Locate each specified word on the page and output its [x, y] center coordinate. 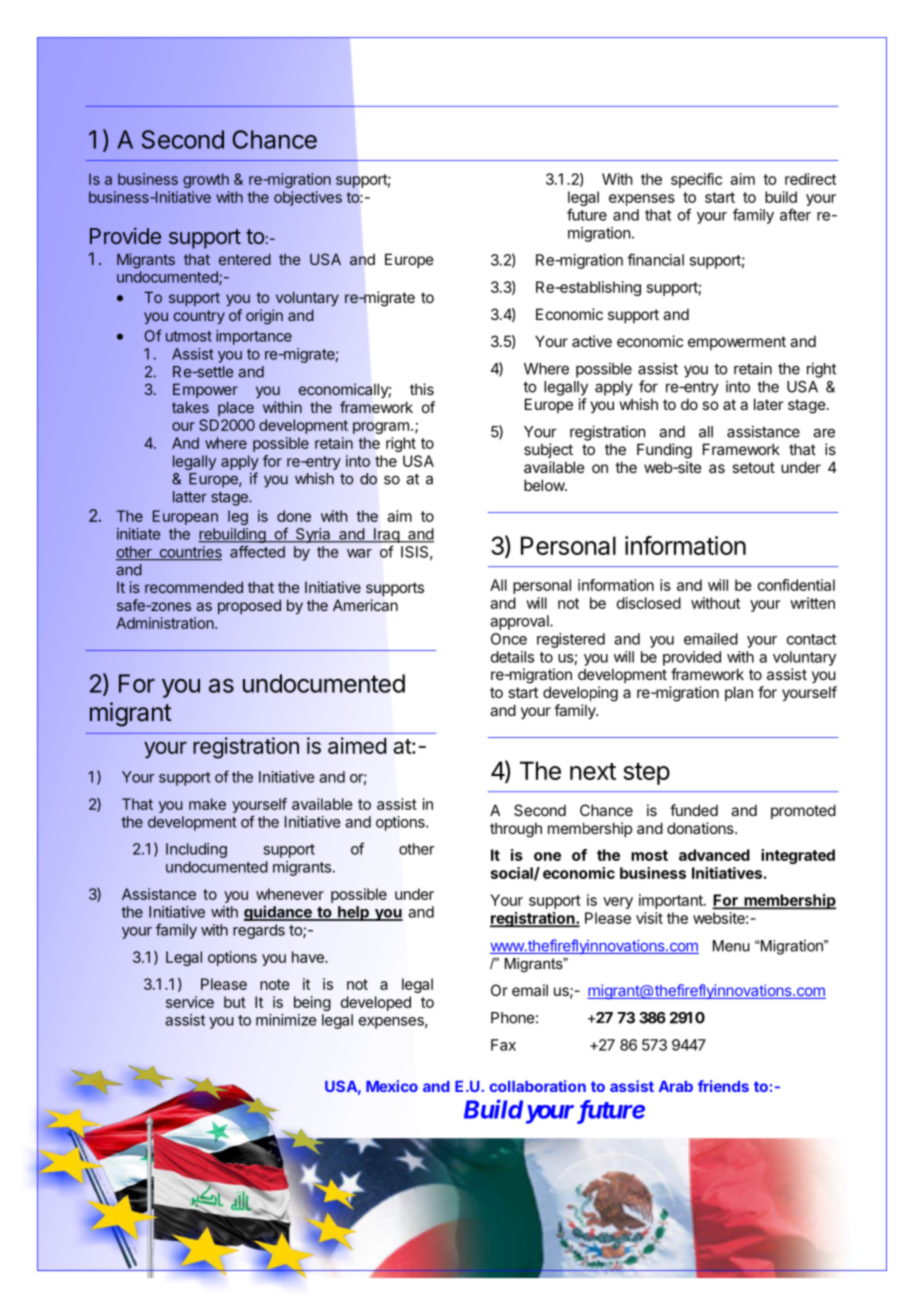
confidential [796, 585]
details [512, 657]
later [768, 404]
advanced [714, 855]
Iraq [386, 535]
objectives [308, 198]
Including [196, 850]
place [236, 408]
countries [189, 553]
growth [206, 180]
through [516, 830]
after [795, 214]
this [422, 389]
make [207, 804]
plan [739, 693]
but [235, 1002]
